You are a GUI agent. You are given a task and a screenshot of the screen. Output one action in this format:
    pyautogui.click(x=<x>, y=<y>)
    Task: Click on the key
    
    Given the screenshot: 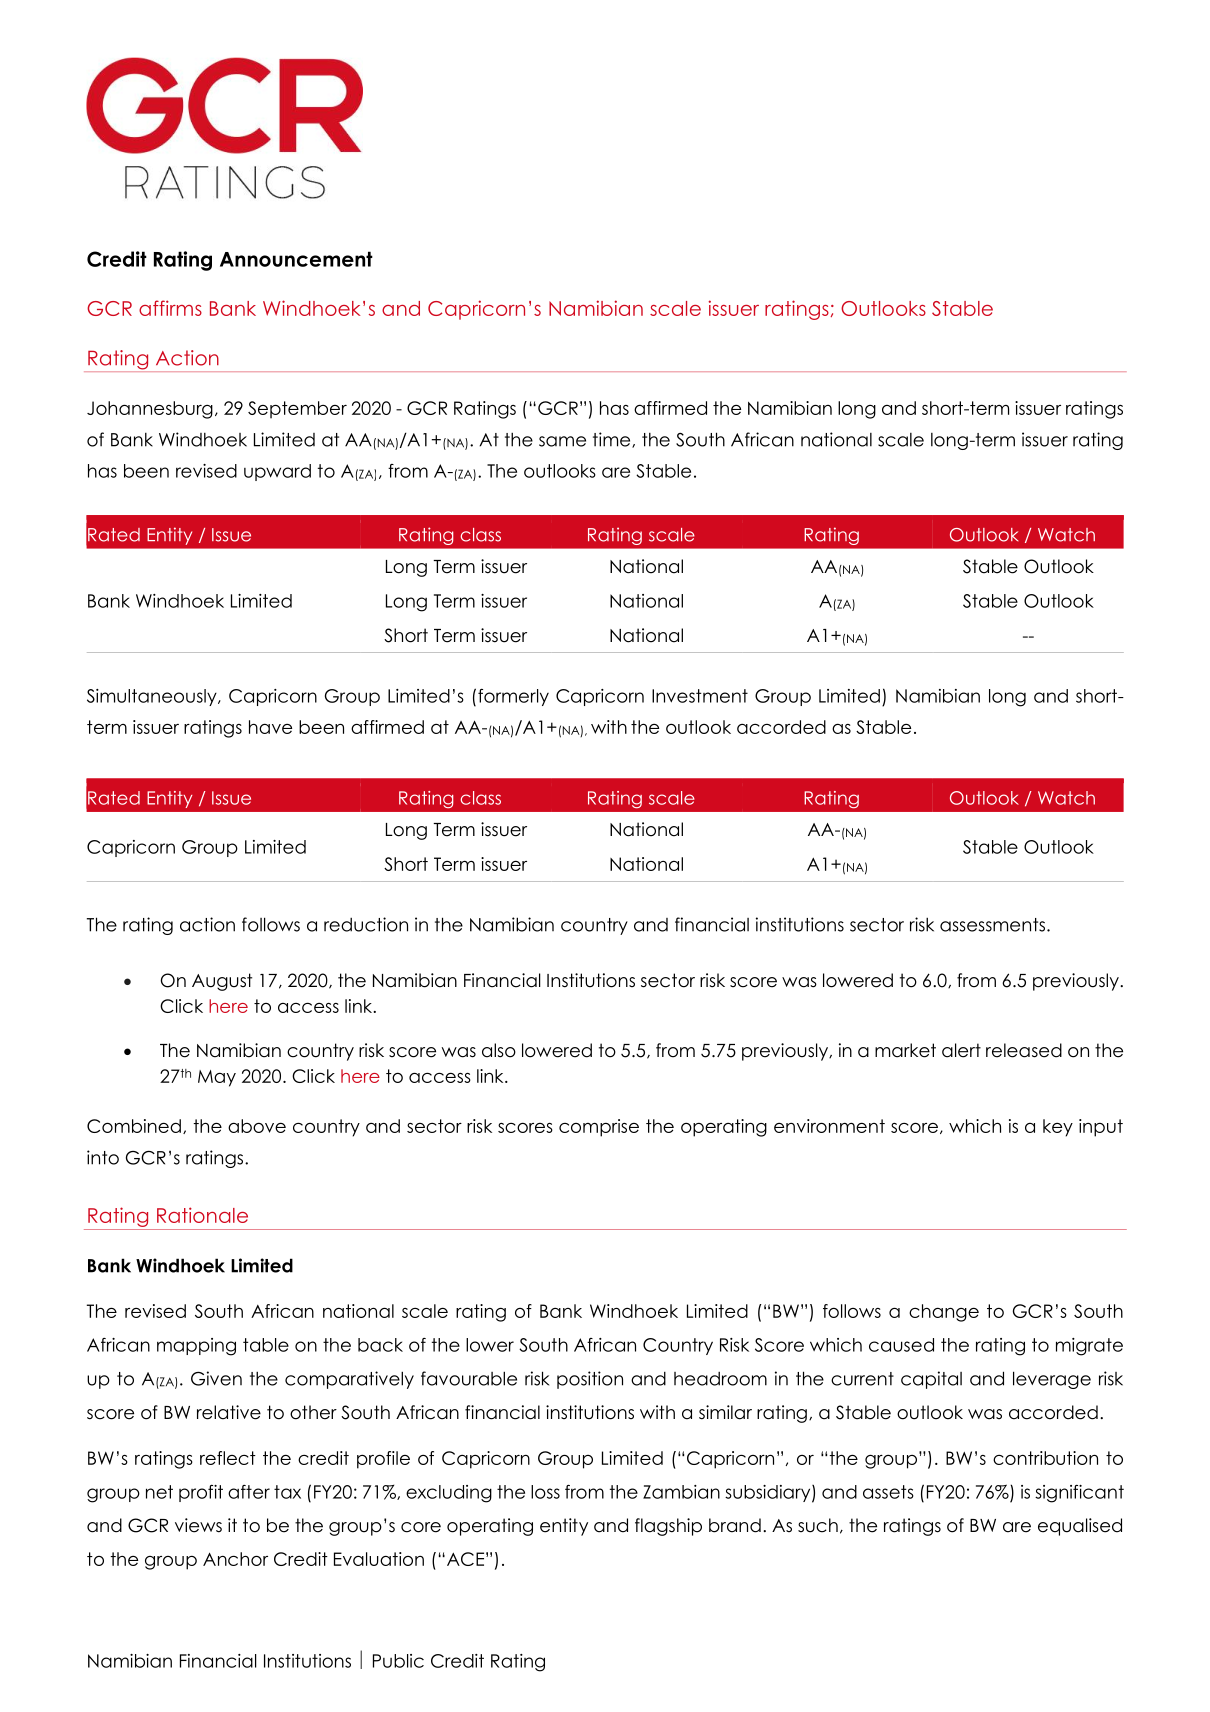 What is the action you would take?
    pyautogui.click(x=1058, y=1128)
